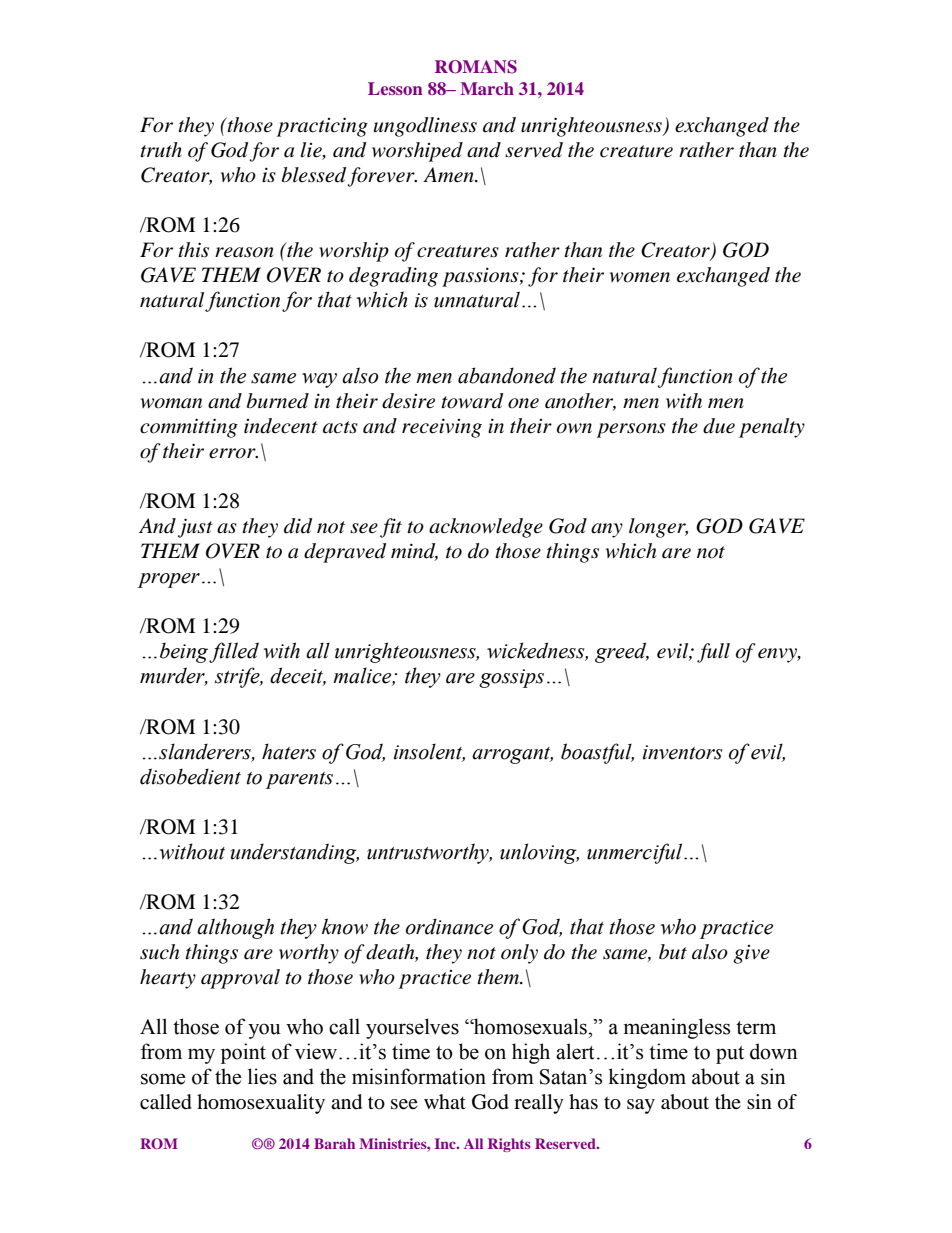 Image resolution: width=952 pixels, height=1233 pixels. I want to click on truth, so click(161, 149).
